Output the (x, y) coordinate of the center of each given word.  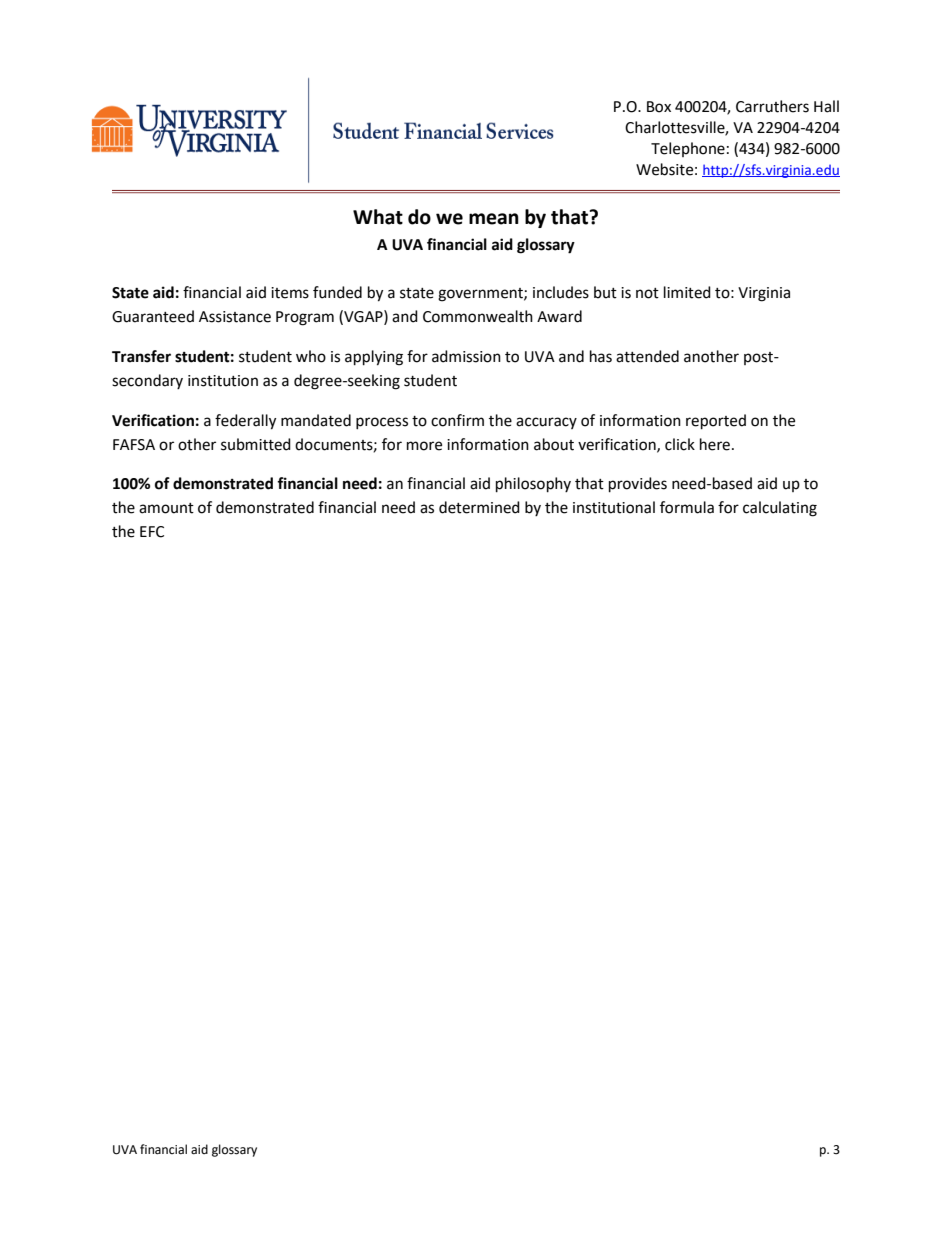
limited (687, 292)
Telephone (688, 149)
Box (659, 107)
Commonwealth (478, 316)
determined (479, 507)
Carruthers (772, 106)
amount (166, 508)
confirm (457, 420)
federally (245, 422)
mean (494, 219)
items (290, 293)
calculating (780, 509)
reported (716, 422)
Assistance (235, 317)
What (378, 217)
